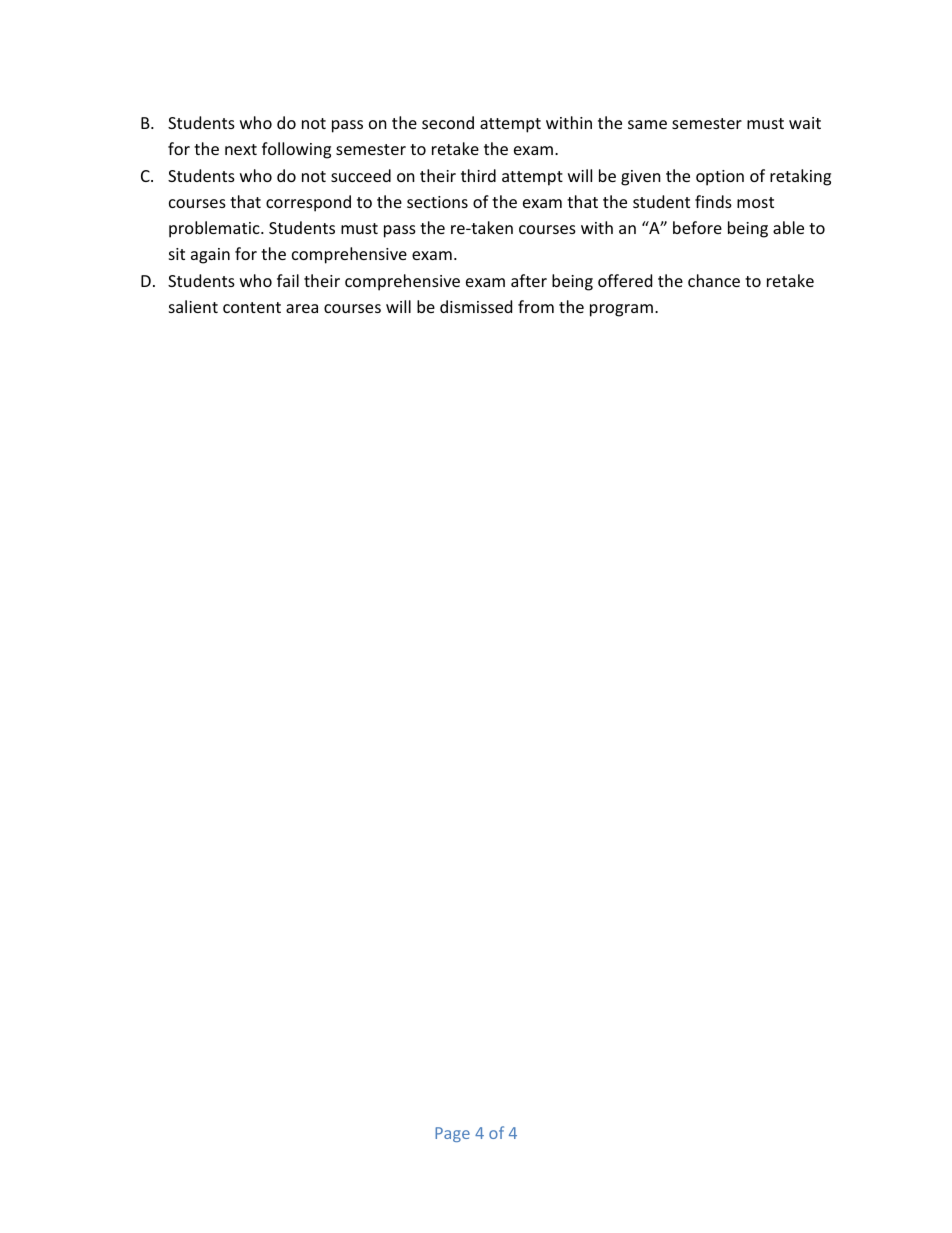  Describe the element at coordinates (288, 280) in the page. I see `fail` at that location.
